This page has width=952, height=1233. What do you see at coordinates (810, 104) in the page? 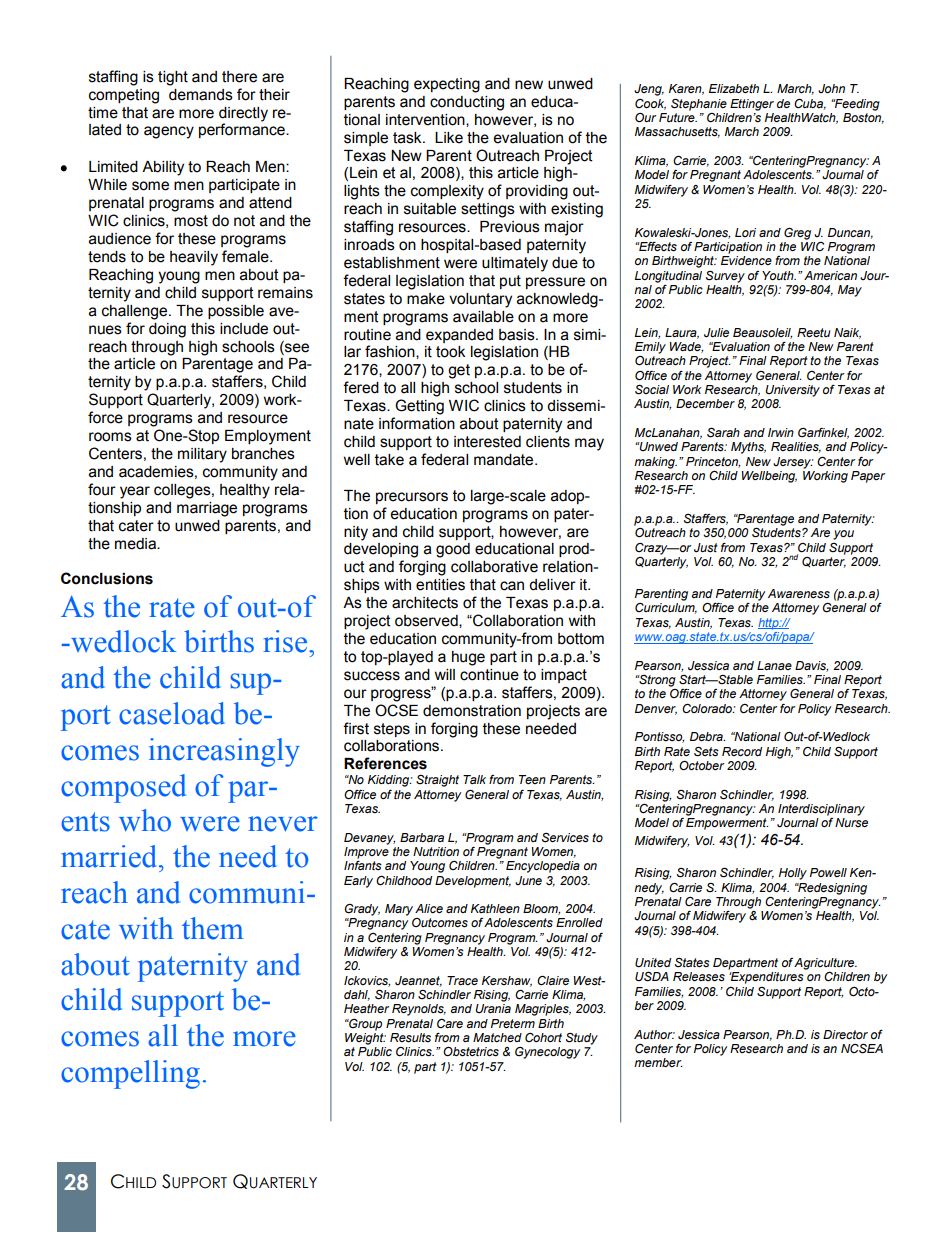
I see `Cuba` at bounding box center [810, 104].
